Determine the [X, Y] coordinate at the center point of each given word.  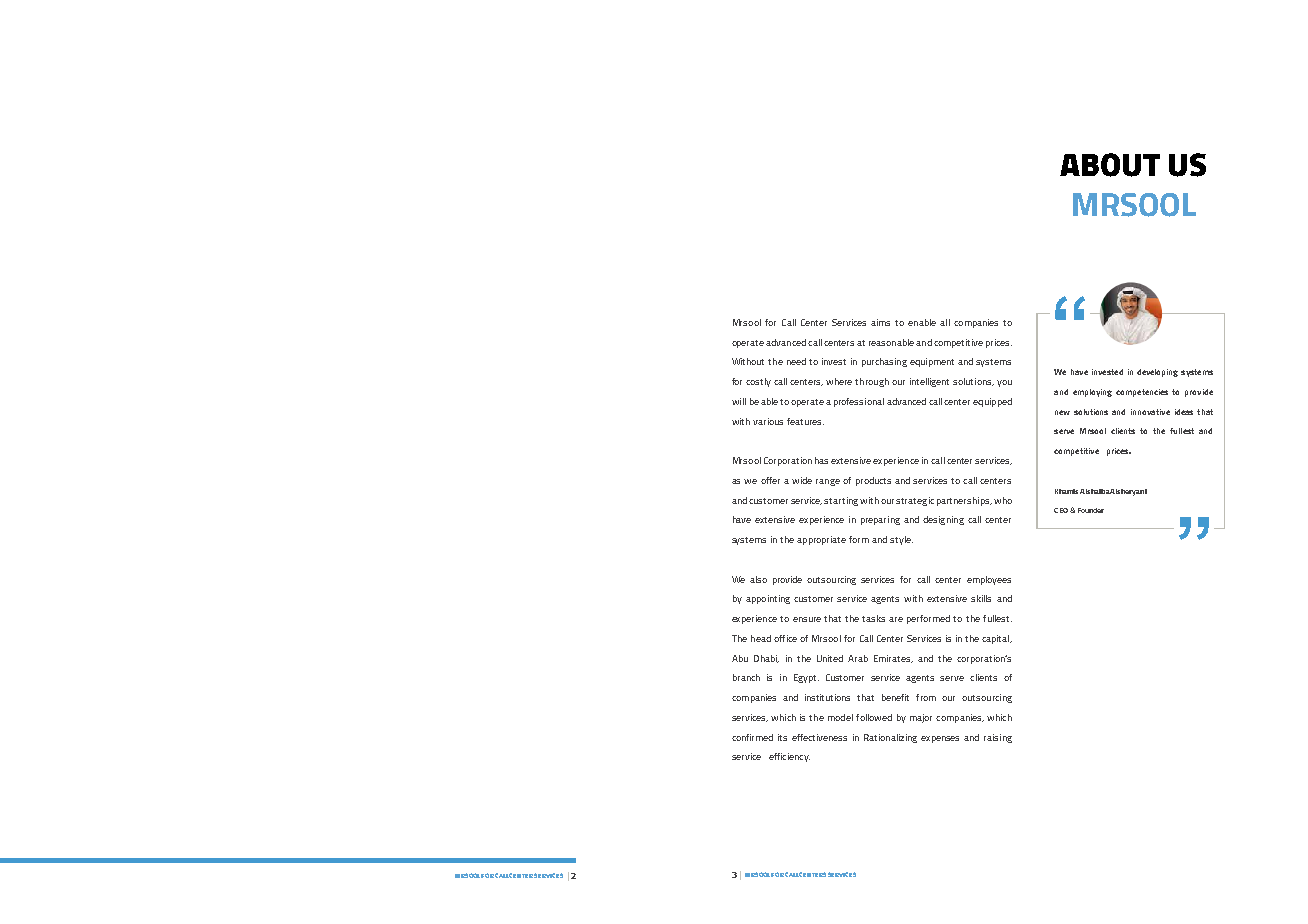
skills [981, 598]
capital [997, 639]
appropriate [821, 540]
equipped [992, 402]
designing [943, 520]
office [785, 638]
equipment [932, 362]
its [782, 737]
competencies [1142, 393]
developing [1157, 373]
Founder [1091, 510]
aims [880, 322]
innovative [1150, 412]
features [805, 421]
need [796, 361]
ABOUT [1110, 165]
